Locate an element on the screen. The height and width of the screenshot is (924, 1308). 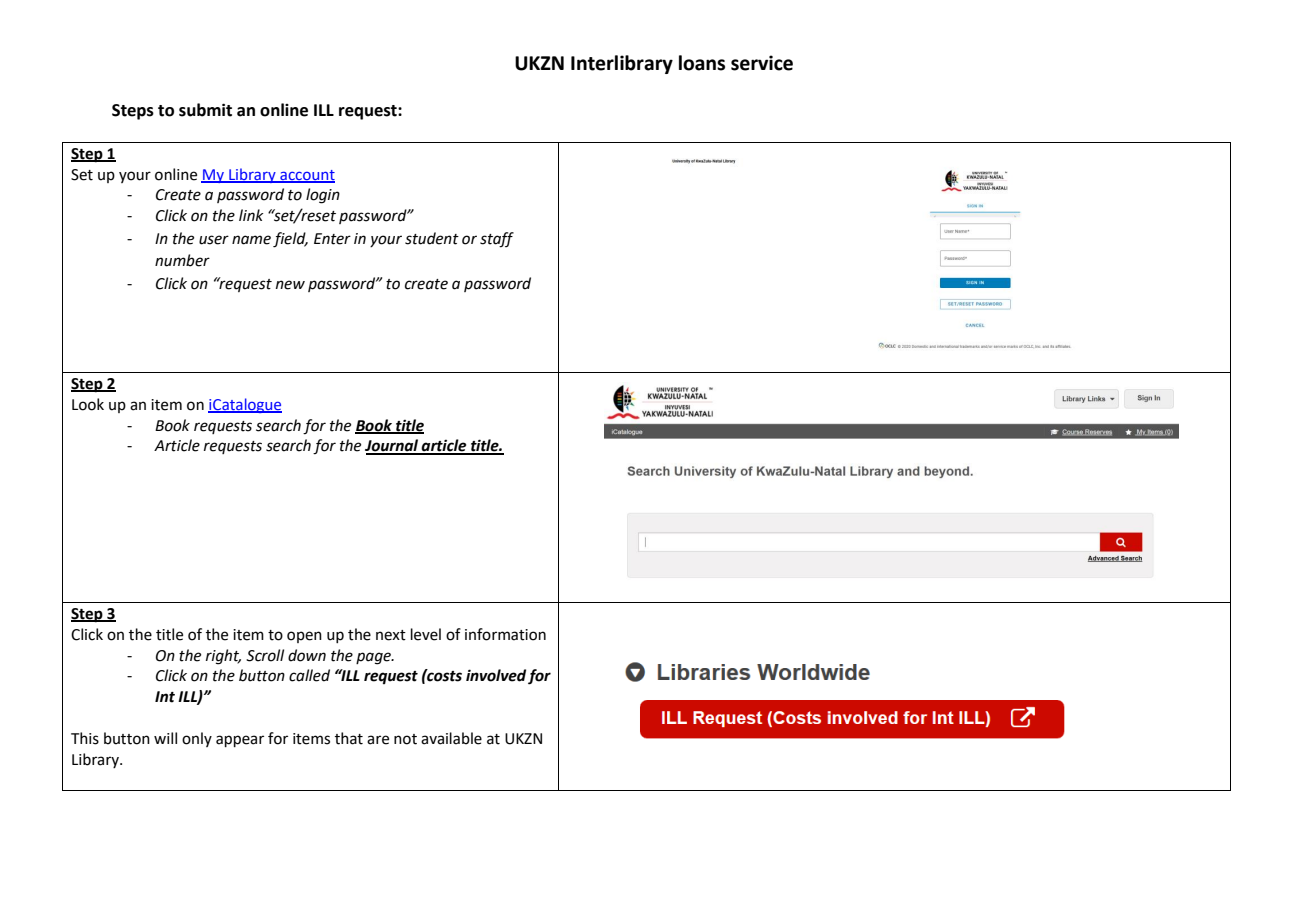
will is located at coordinates (165, 738).
